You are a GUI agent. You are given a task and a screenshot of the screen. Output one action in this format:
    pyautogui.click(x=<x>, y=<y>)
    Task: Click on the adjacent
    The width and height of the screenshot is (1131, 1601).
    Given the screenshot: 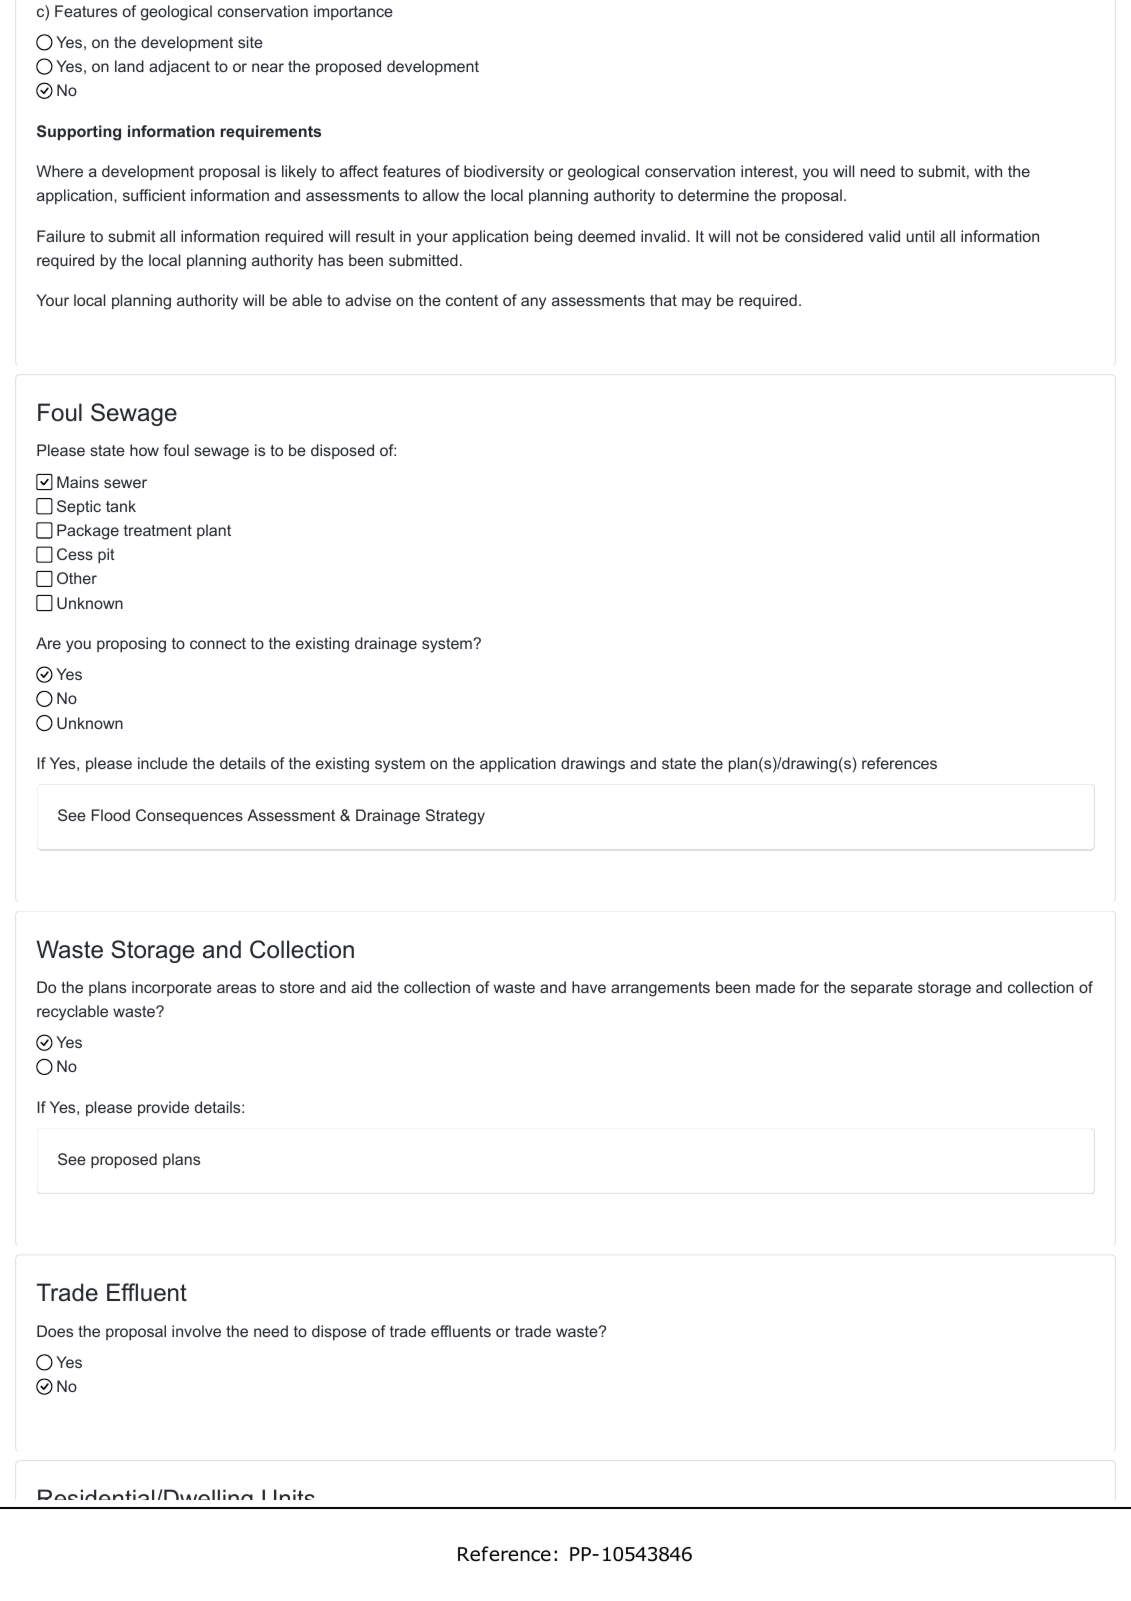 What is the action you would take?
    pyautogui.click(x=179, y=68)
